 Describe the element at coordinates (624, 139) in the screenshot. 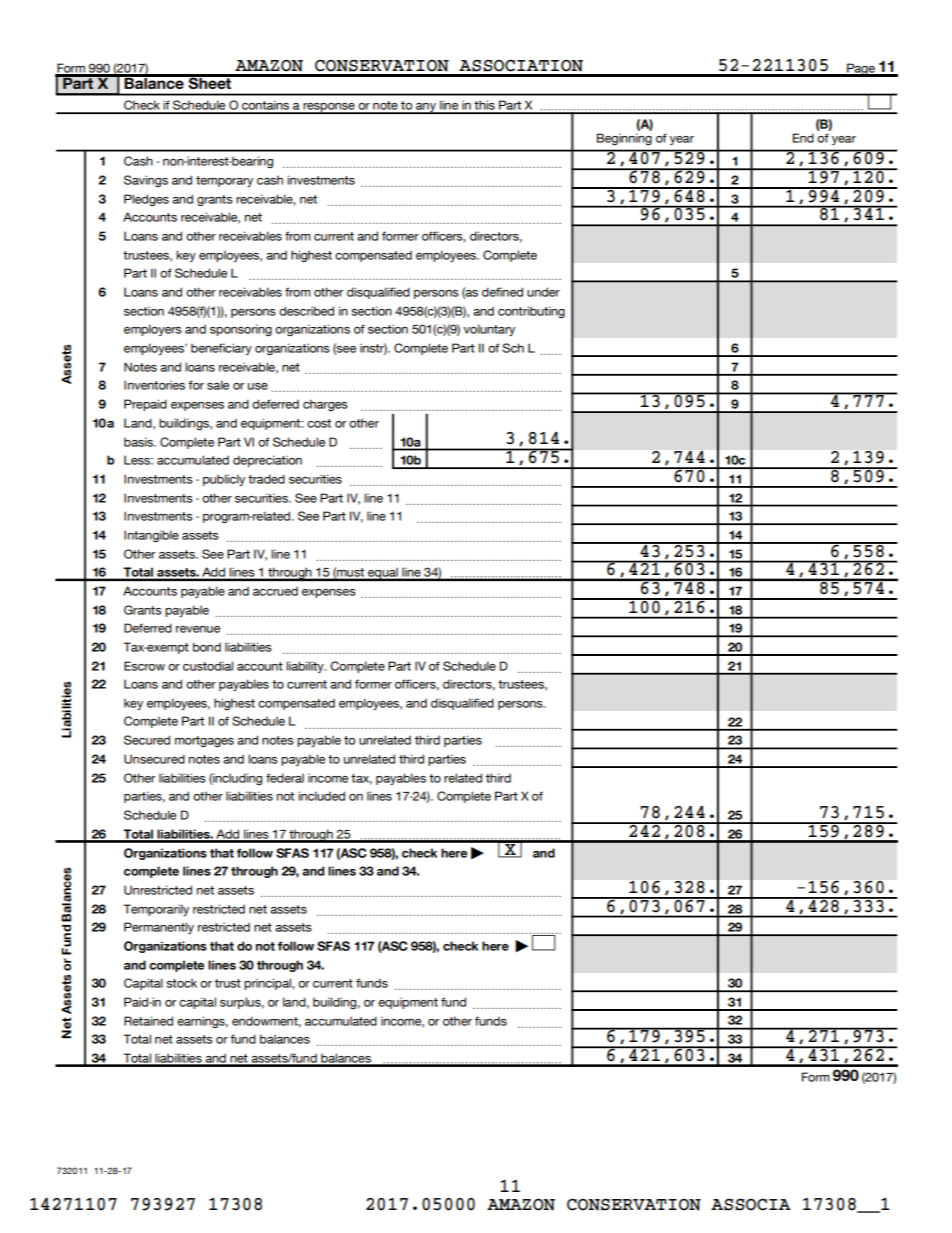

I see `Beginning` at that location.
